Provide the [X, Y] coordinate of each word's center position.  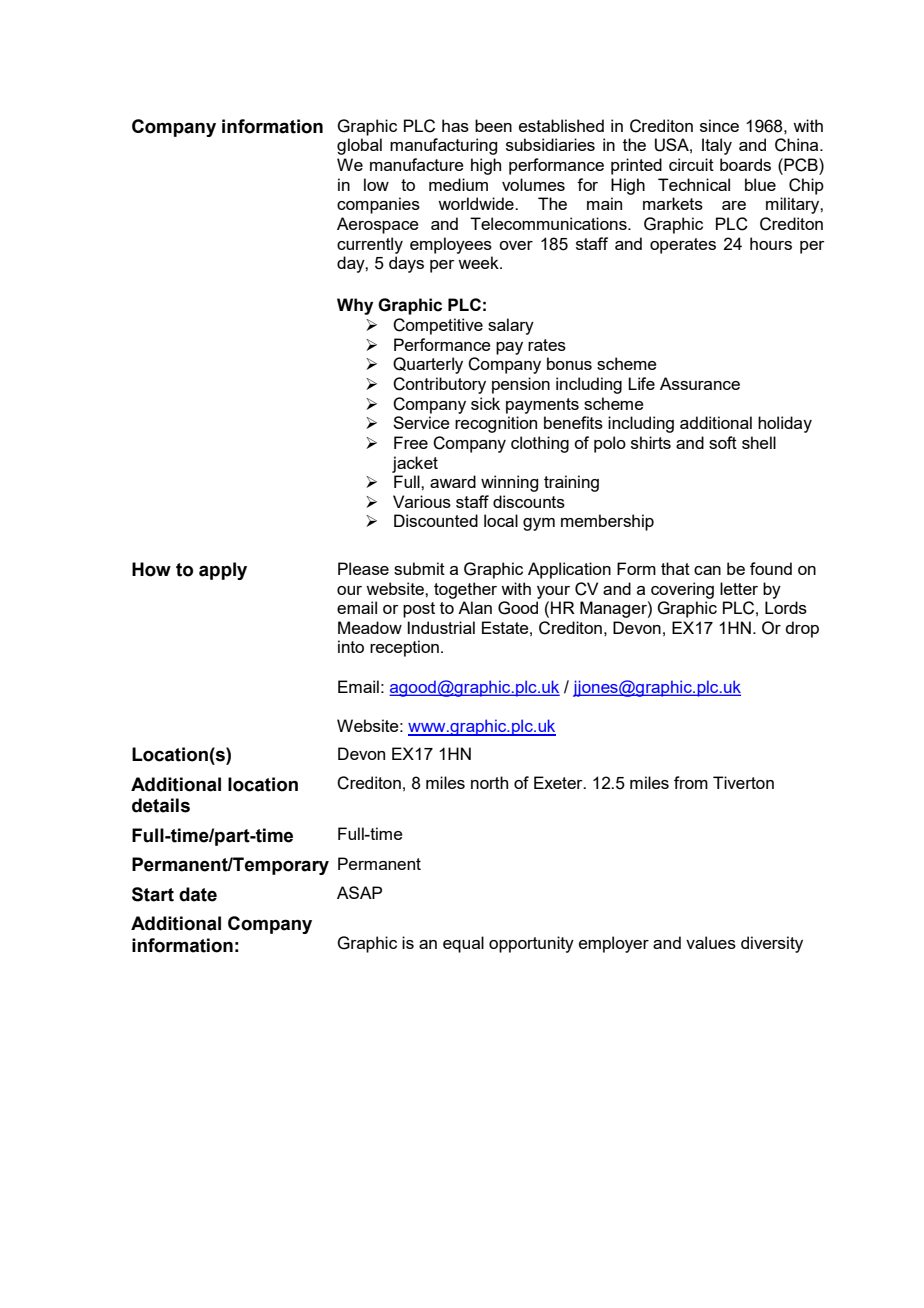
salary [511, 326]
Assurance [700, 383]
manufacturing [443, 146]
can [707, 570]
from [691, 782]
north [489, 782]
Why [355, 306]
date [198, 894]
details [161, 805]
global [359, 146]
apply [223, 571]
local [501, 520]
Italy [717, 146]
